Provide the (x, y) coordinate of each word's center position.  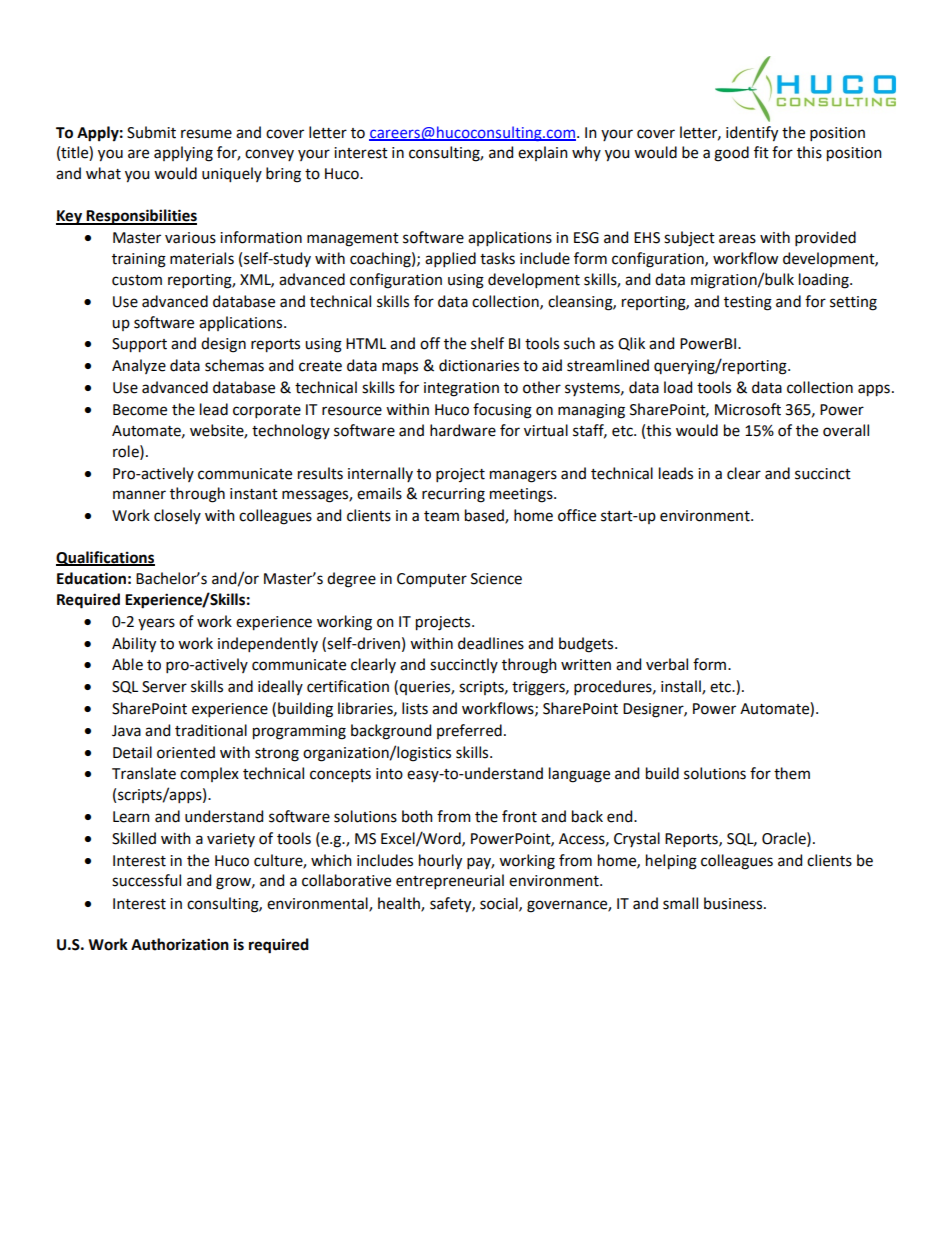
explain (543, 153)
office (577, 515)
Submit (151, 132)
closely (177, 516)
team (441, 516)
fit (761, 152)
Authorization (180, 944)
